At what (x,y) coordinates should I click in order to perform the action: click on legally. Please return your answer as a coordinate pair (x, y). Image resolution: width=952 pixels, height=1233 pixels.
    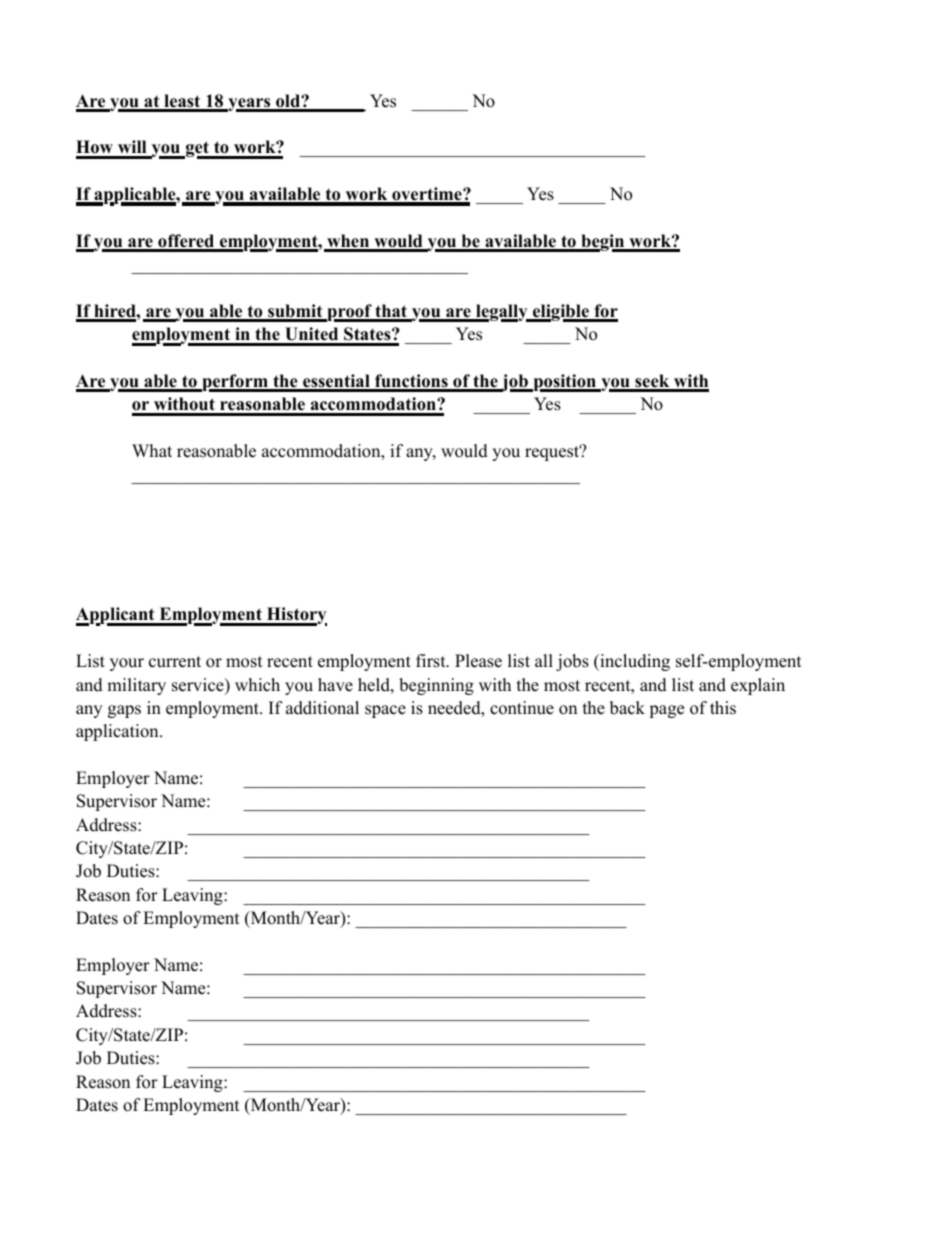
    Looking at the image, I should click on (502, 313).
